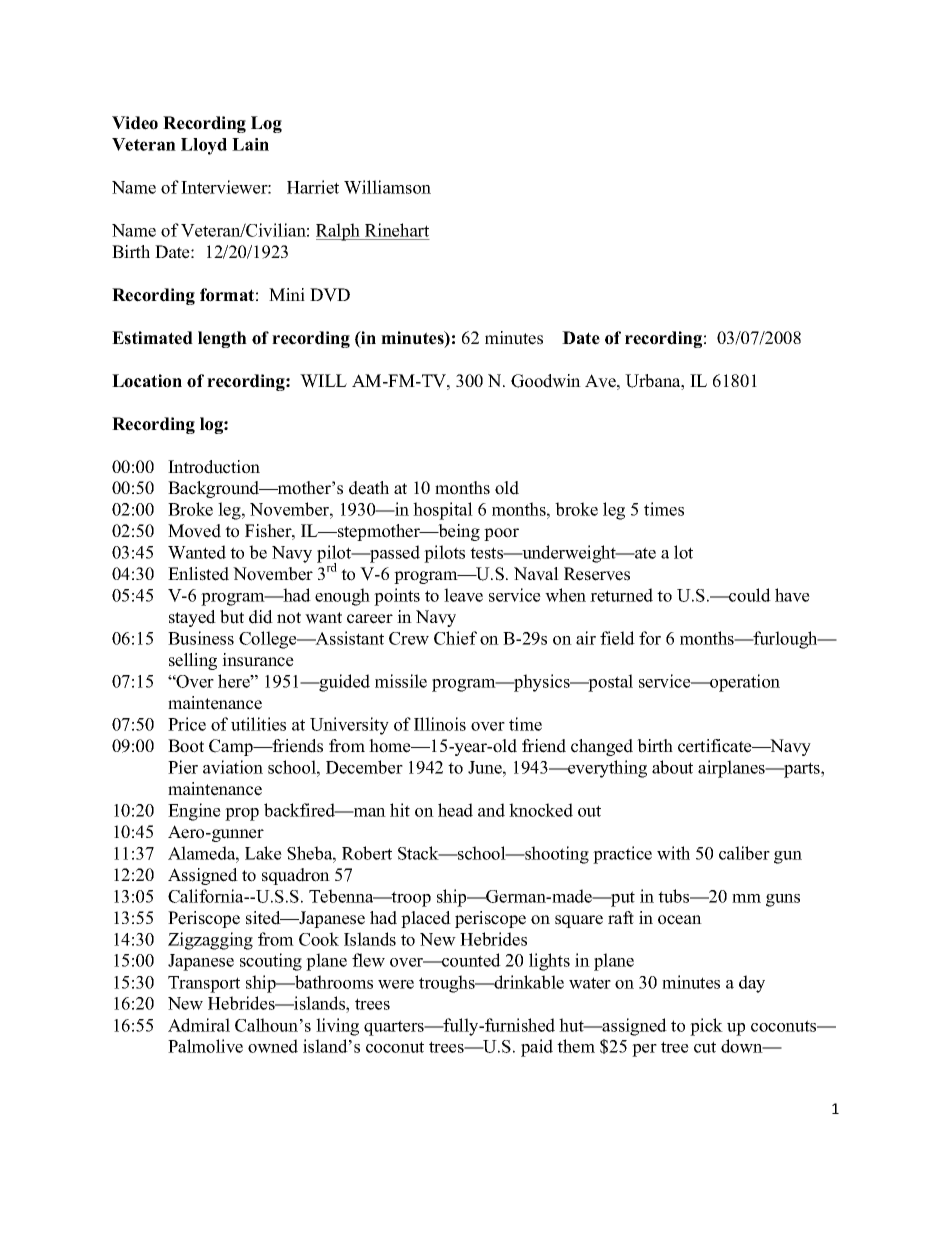  I want to click on Rinehart, so click(397, 230).
